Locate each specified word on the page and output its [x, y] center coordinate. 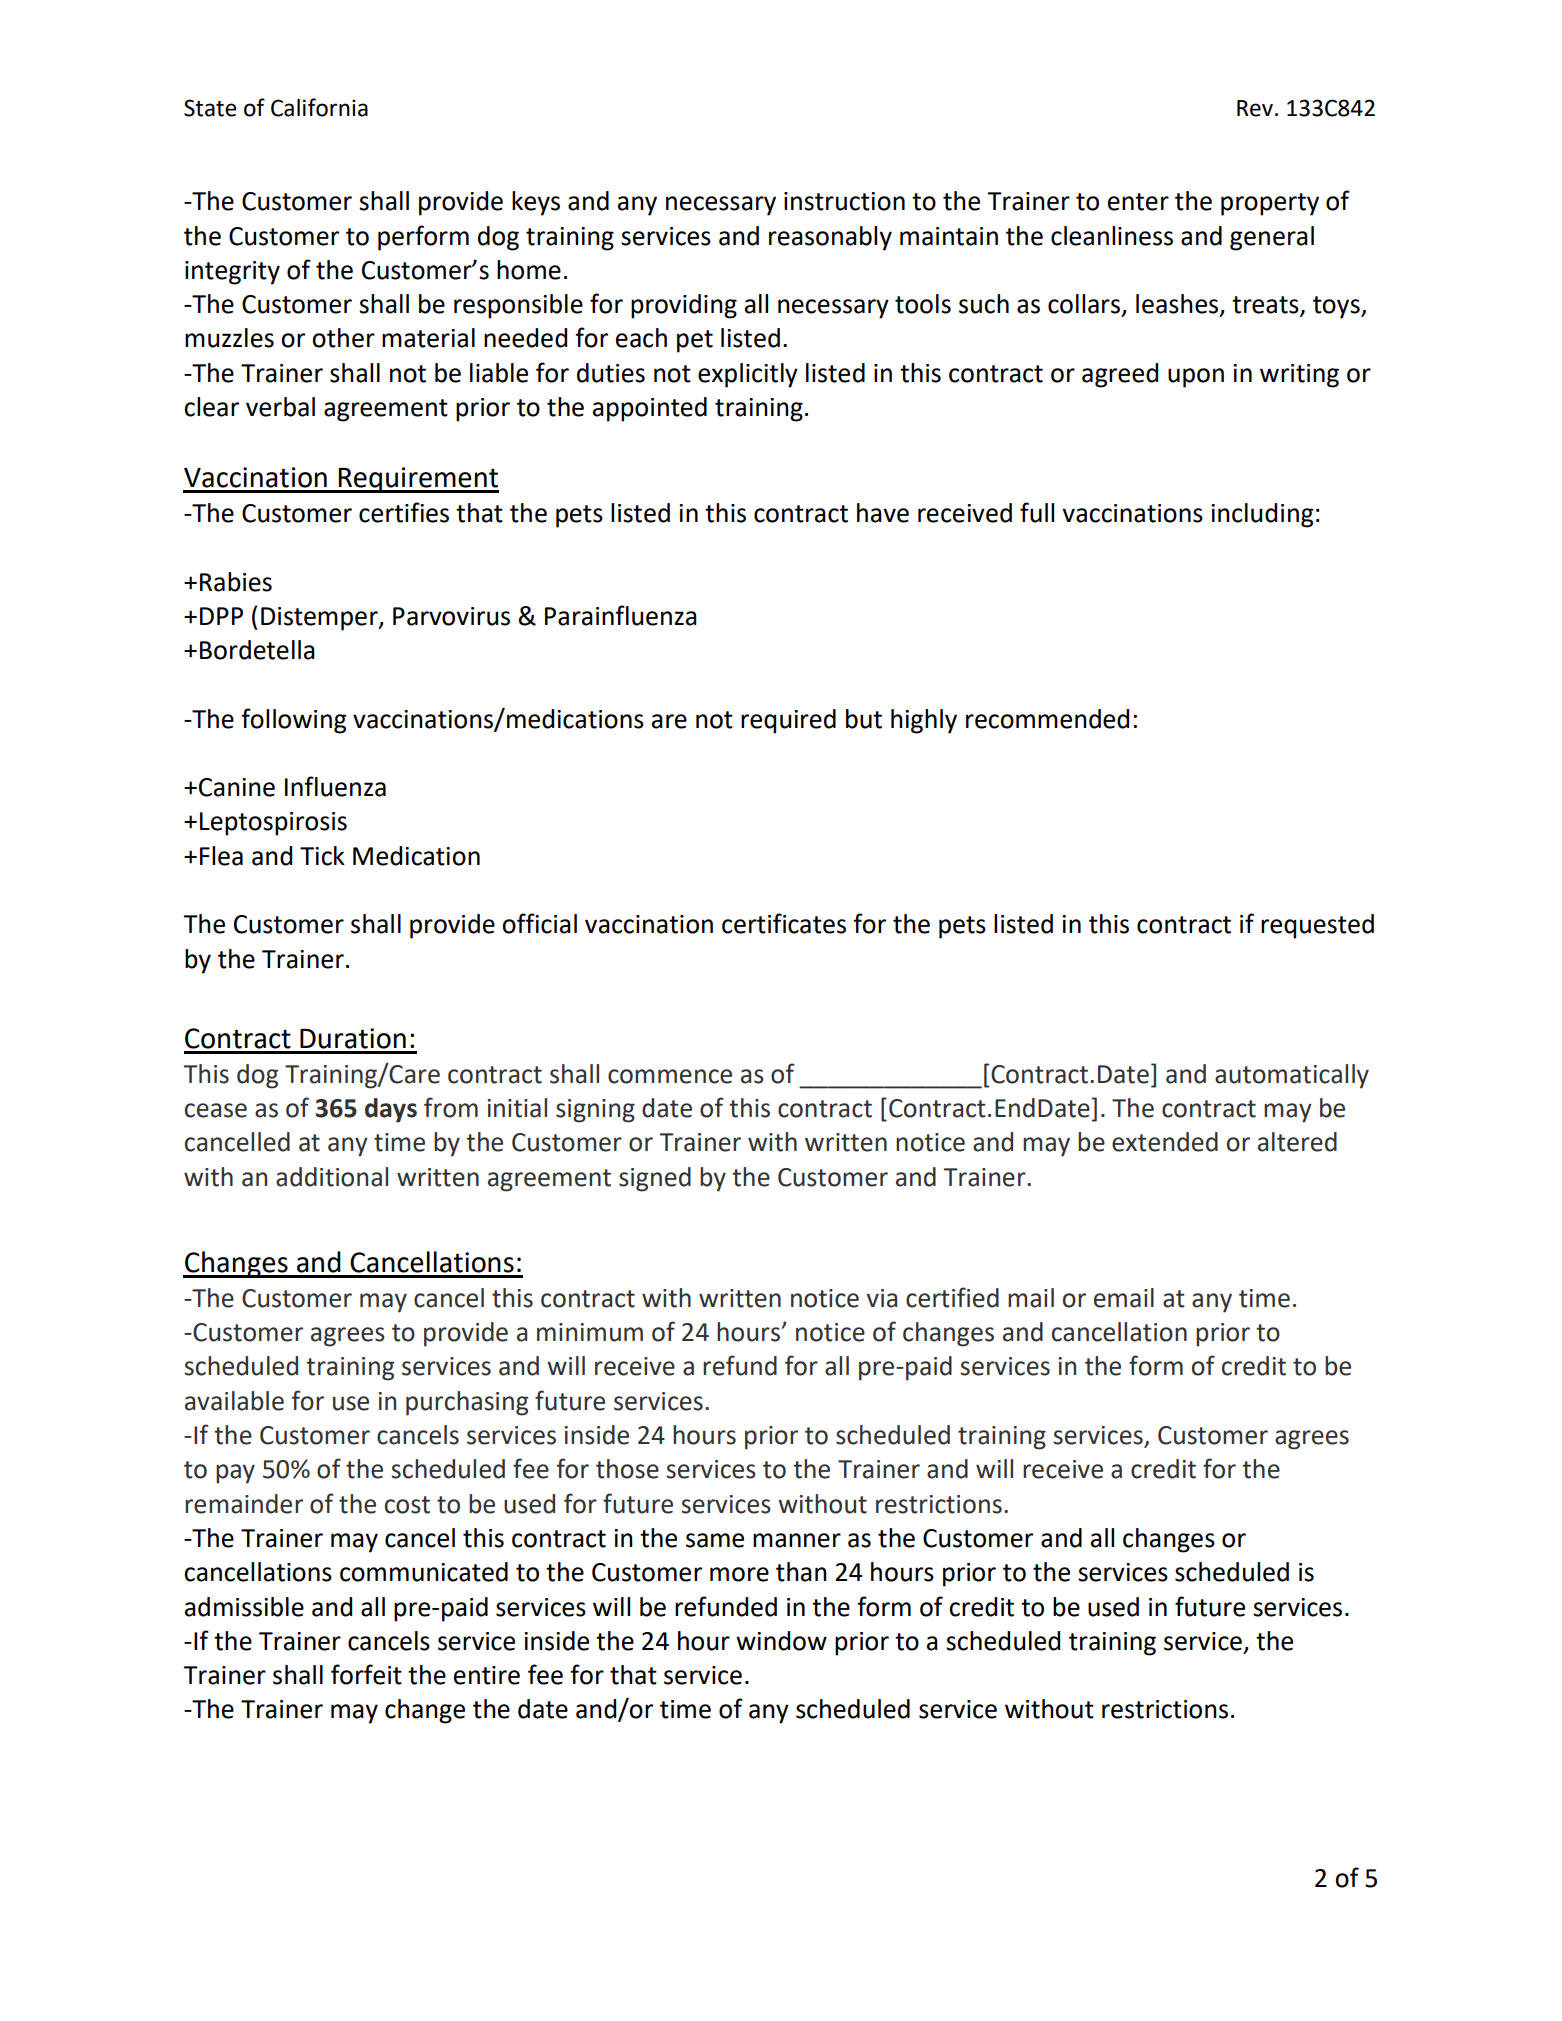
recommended [1047, 719]
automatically [1292, 1076]
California [319, 107]
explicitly [748, 375]
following [294, 721]
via [882, 1298]
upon [1196, 378]
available [234, 1401]
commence [670, 1076]
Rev [1255, 108]
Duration [353, 1038]
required [788, 721]
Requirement [417, 480]
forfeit [366, 1674]
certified [952, 1297]
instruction [844, 201]
